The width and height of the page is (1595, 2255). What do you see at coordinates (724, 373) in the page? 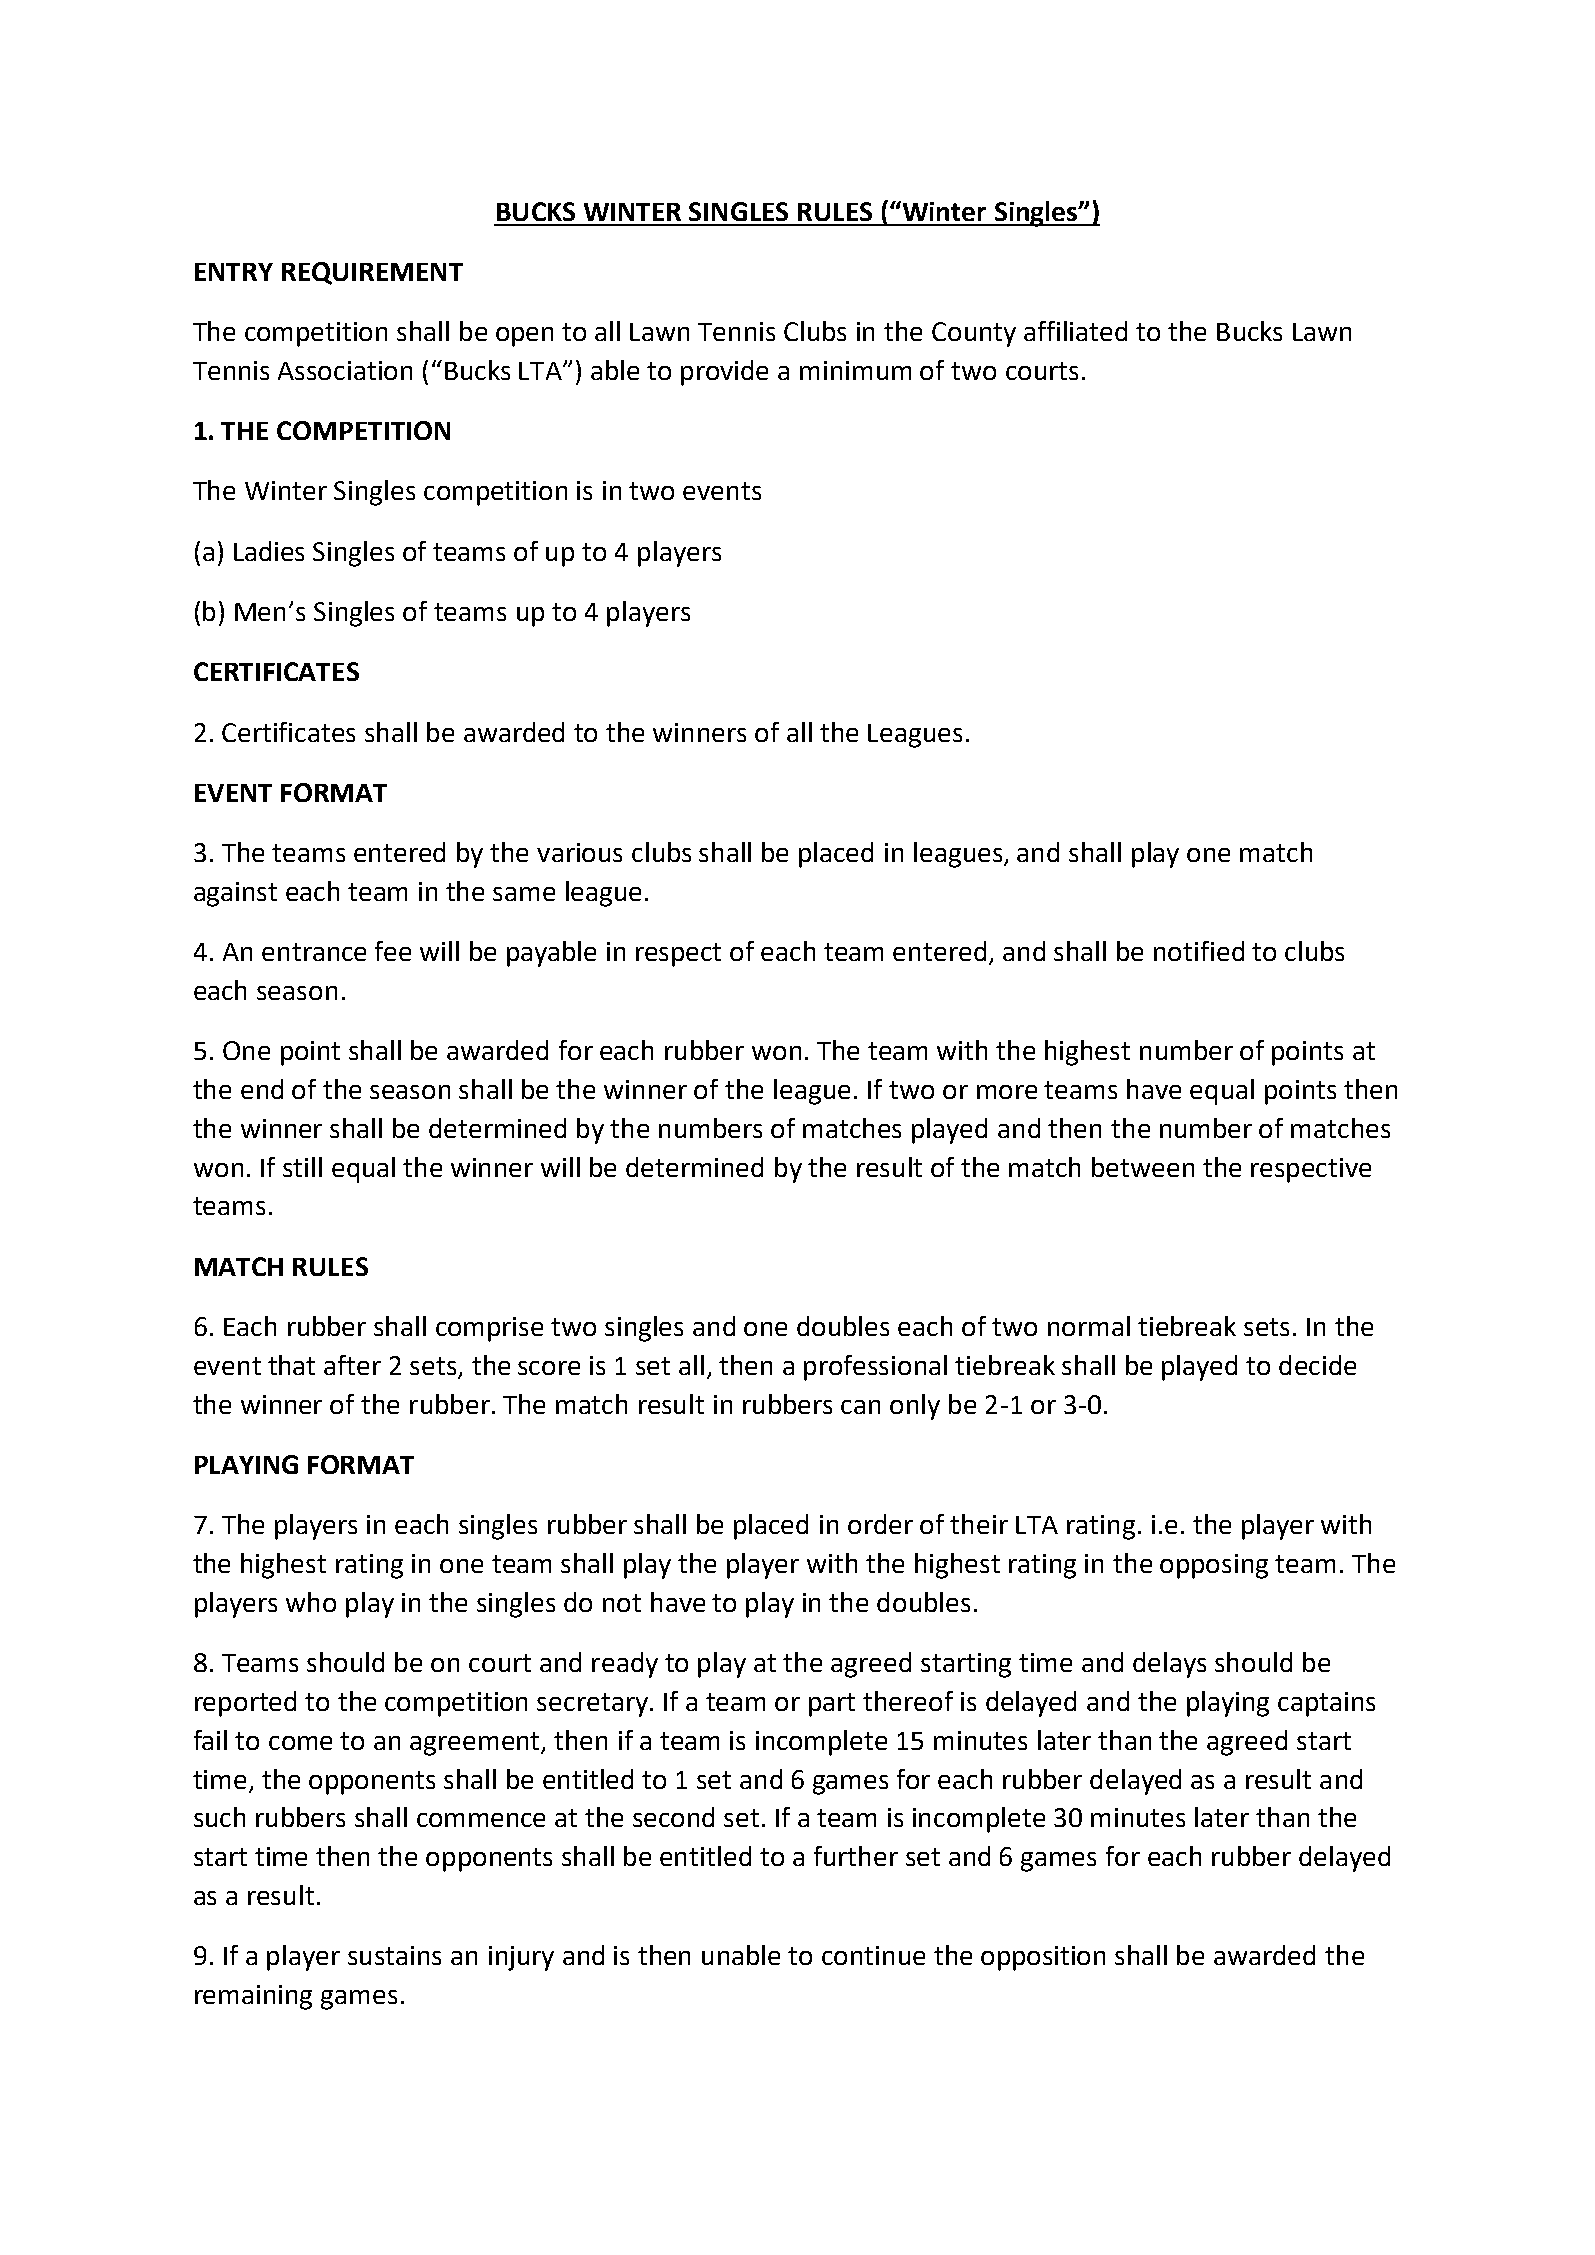
I see `provide` at bounding box center [724, 373].
